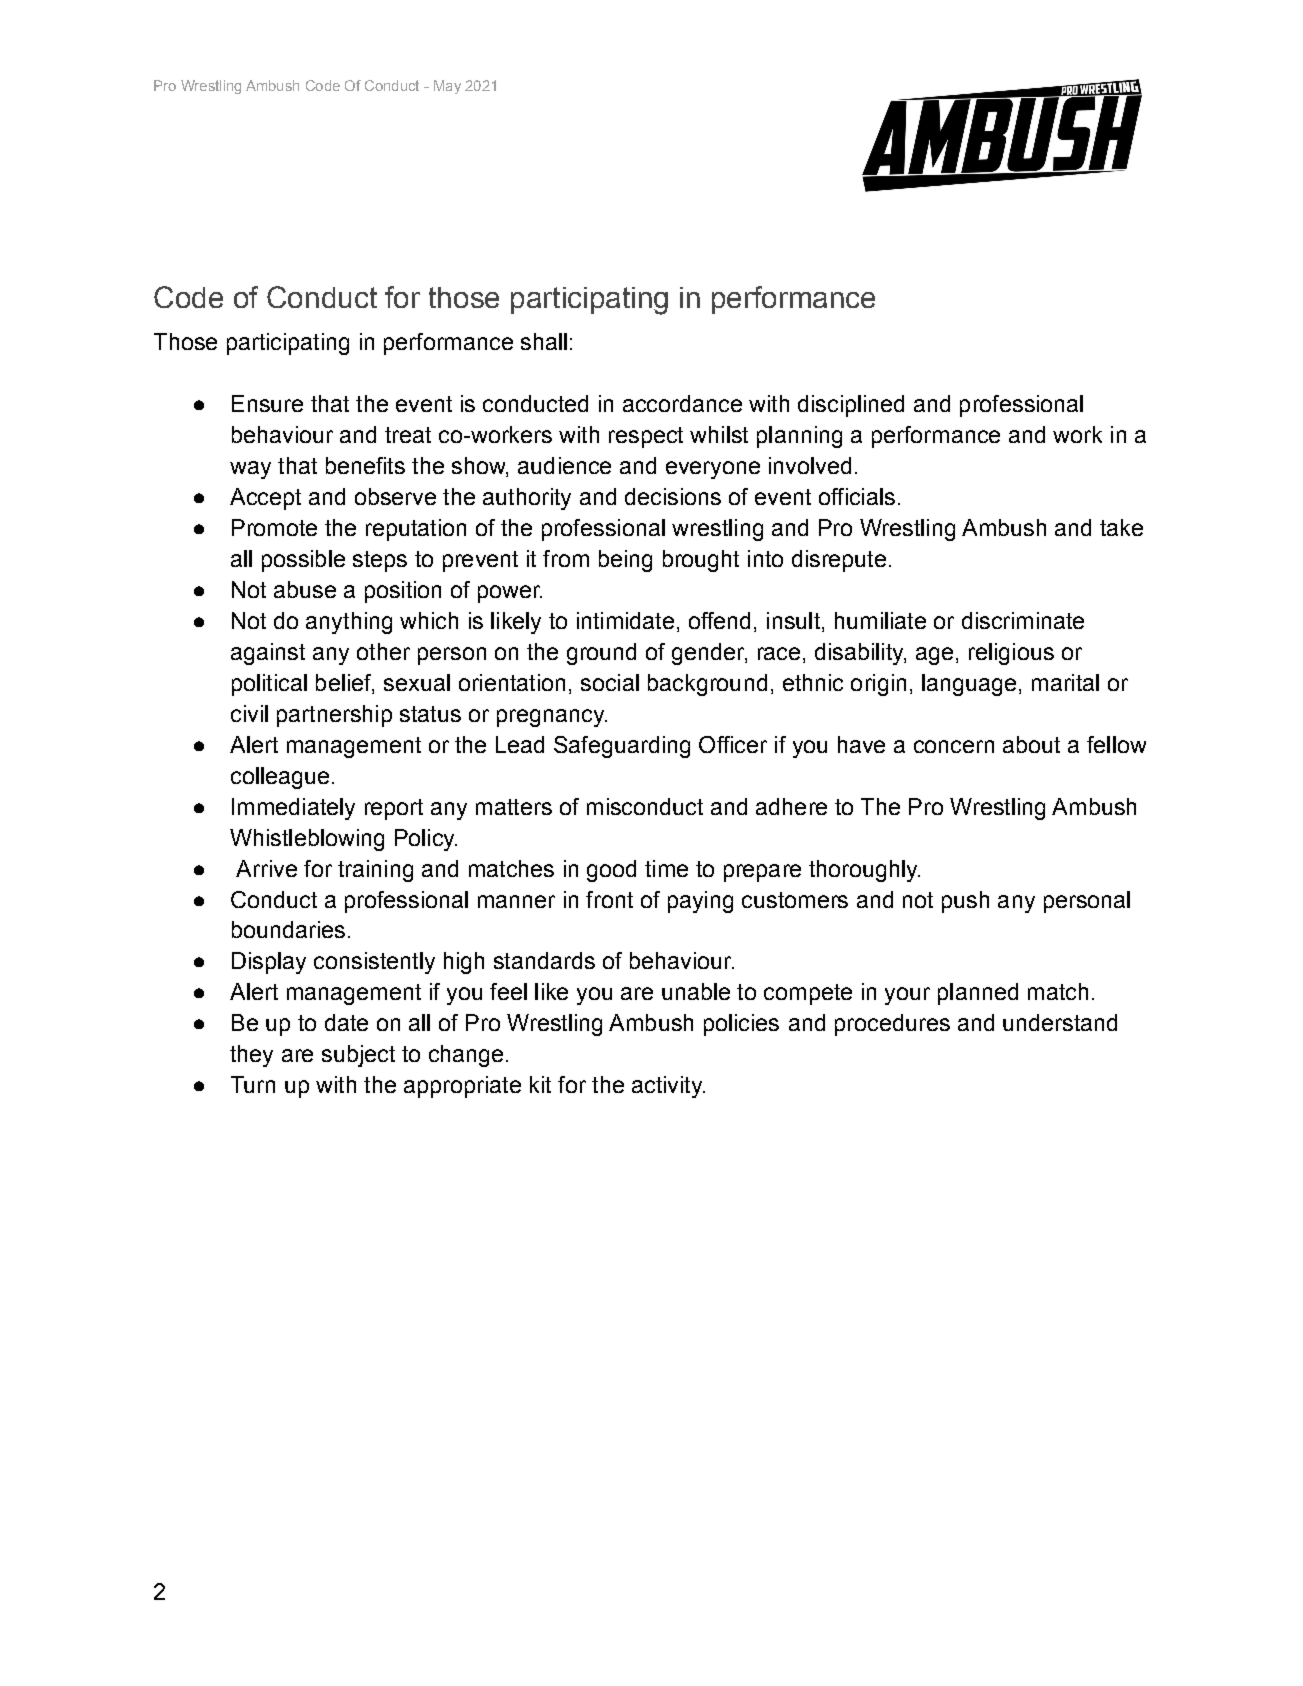 The height and width of the page is (1686, 1303). I want to click on brought, so click(701, 561).
